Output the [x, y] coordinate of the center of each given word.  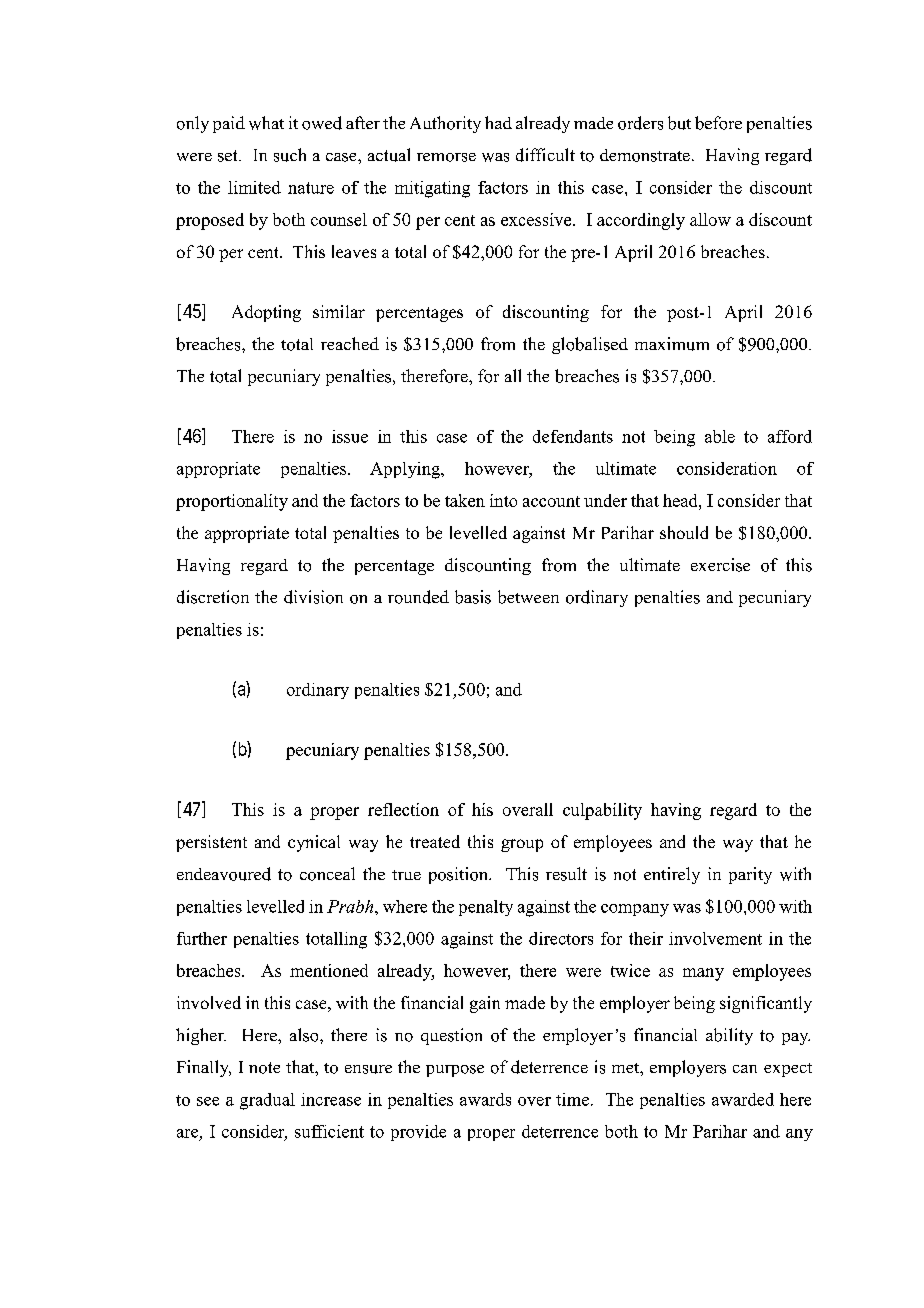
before [718, 123]
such [290, 155]
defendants [573, 436]
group [522, 845]
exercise [720, 565]
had [498, 122]
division [313, 597]
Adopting [266, 313]
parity [750, 875]
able [720, 436]
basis [473, 597]
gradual [267, 1101]
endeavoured [224, 874]
